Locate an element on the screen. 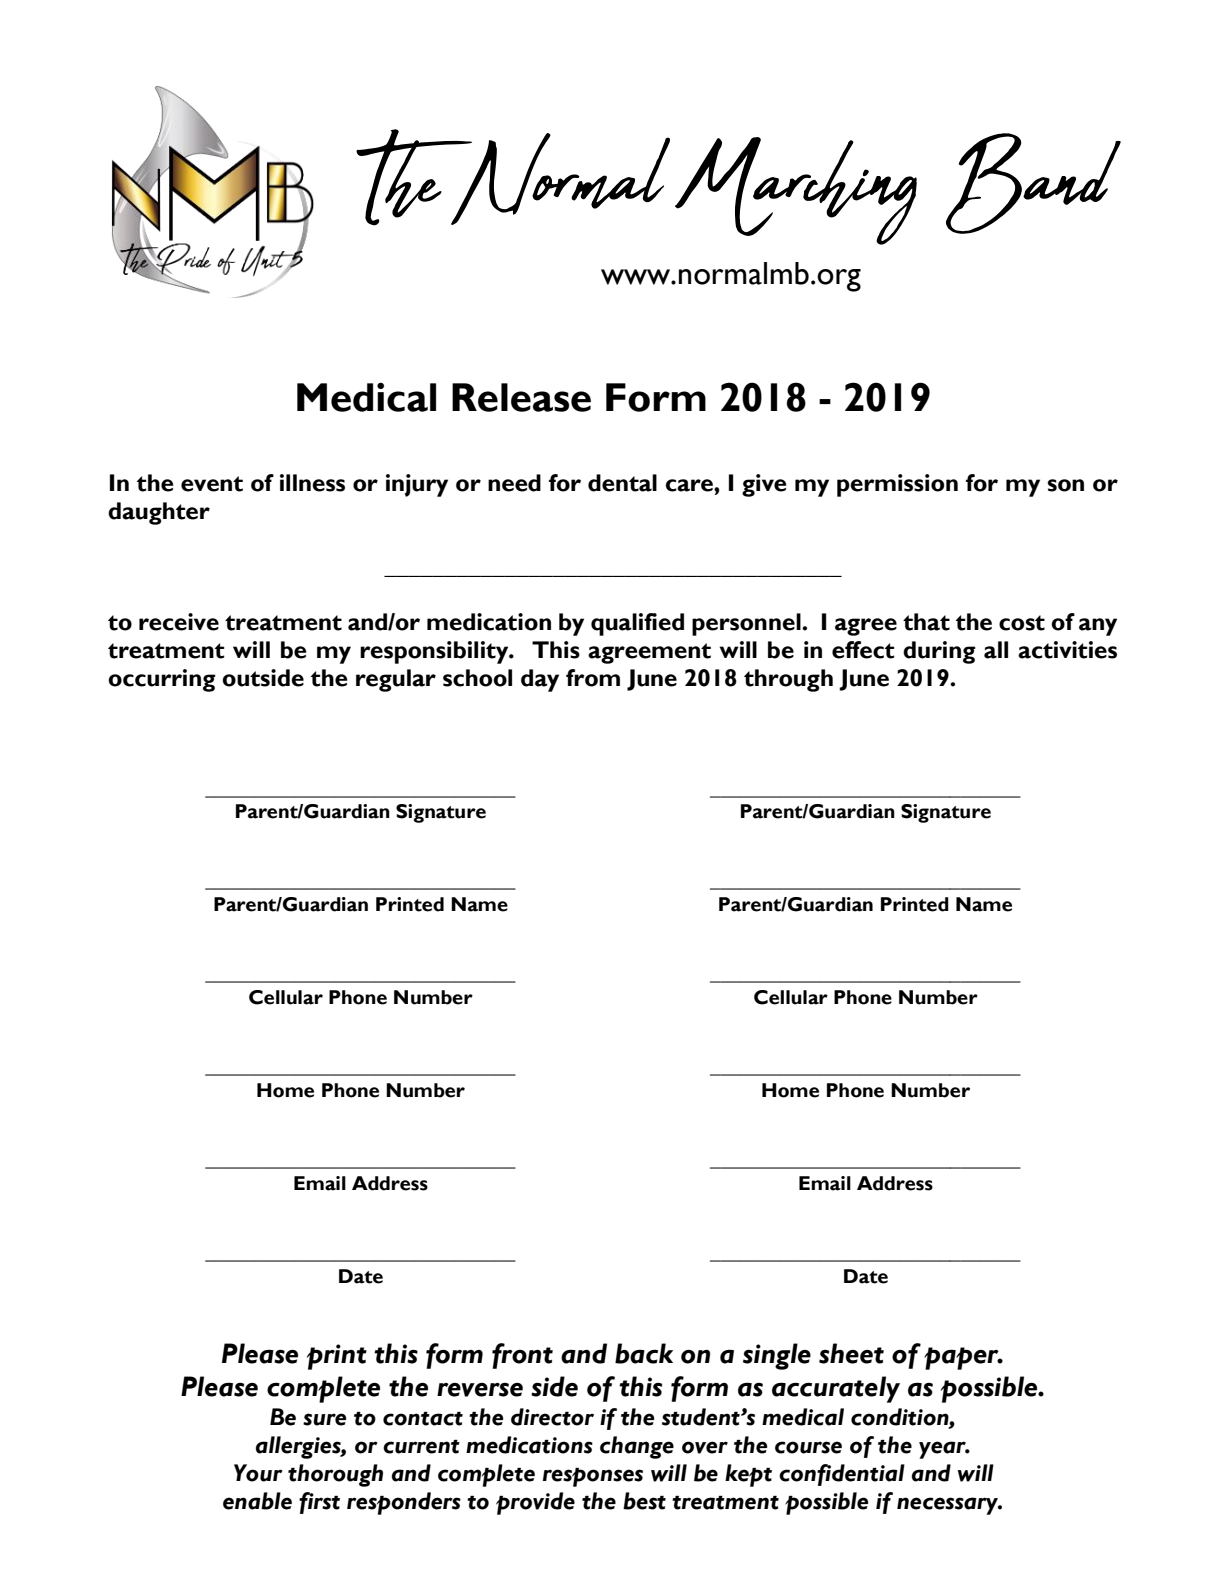 Image resolution: width=1226 pixels, height=1587 pixels. dental is located at coordinates (622, 483).
